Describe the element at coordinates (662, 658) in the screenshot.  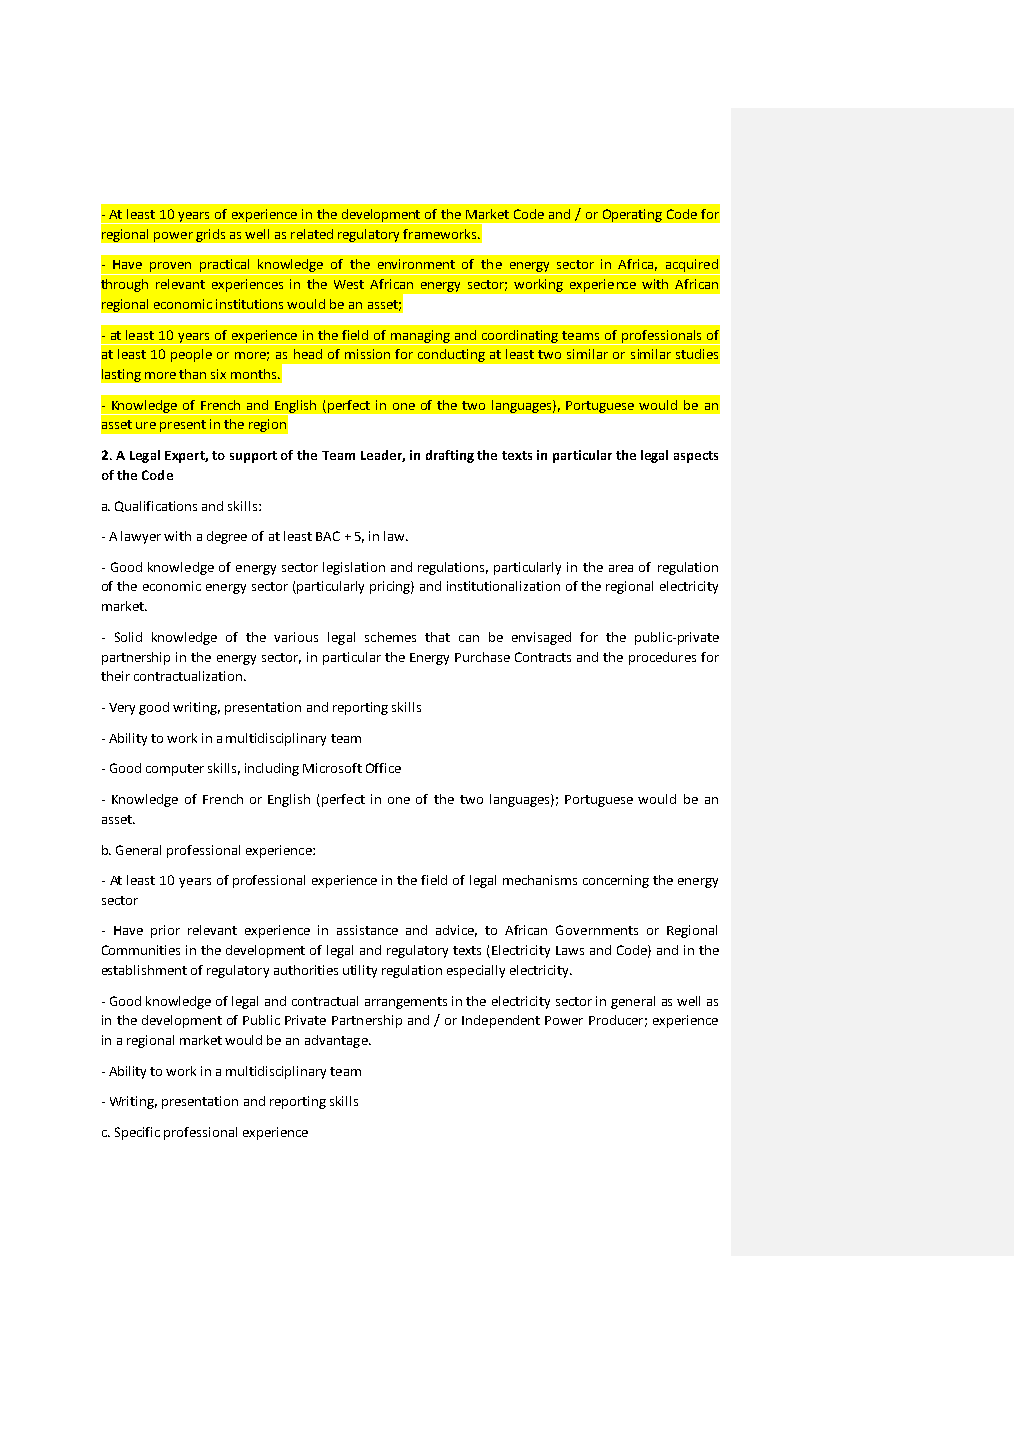
I see `procedures` at that location.
